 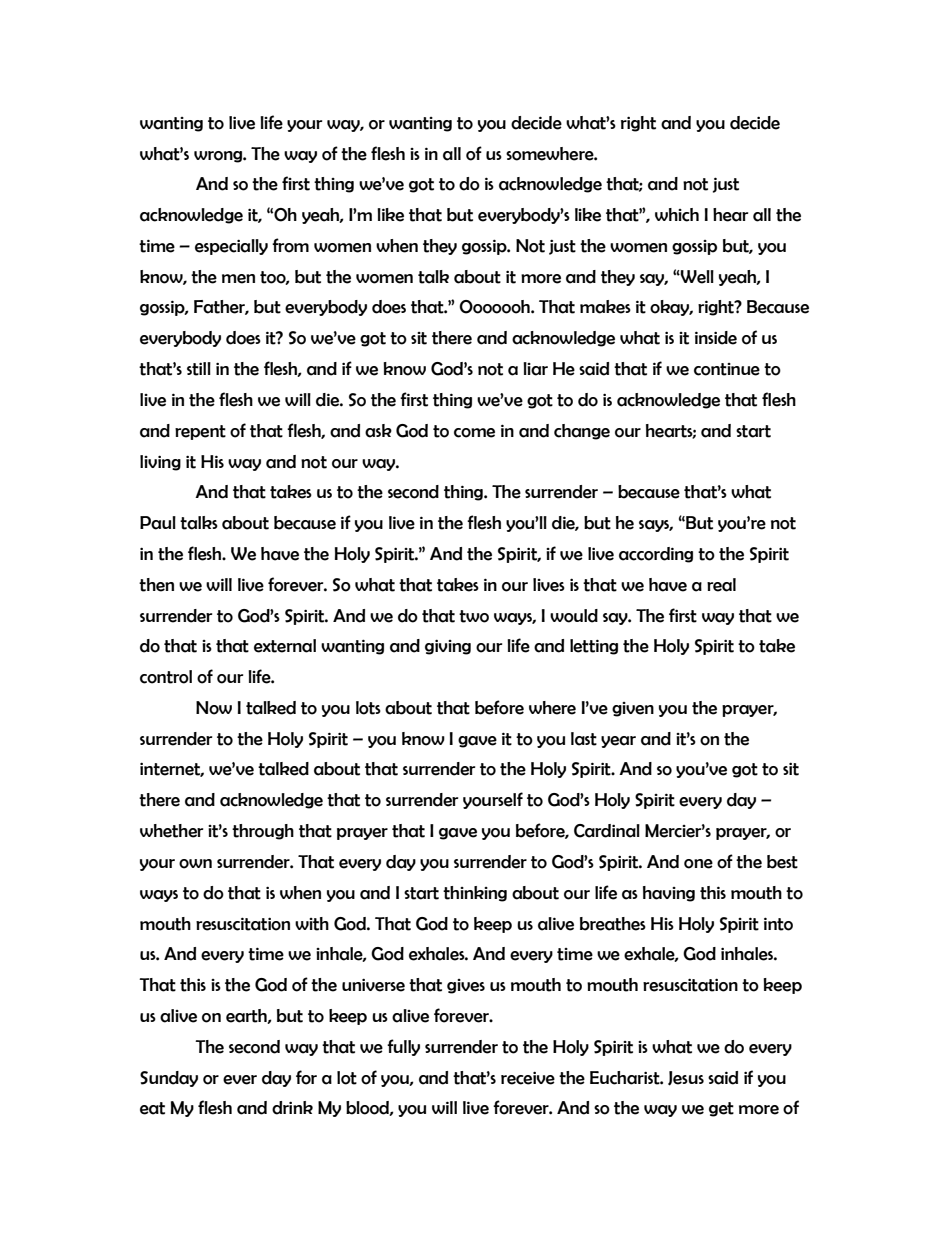 What do you see at coordinates (528, 1078) in the screenshot?
I see `receive` at bounding box center [528, 1078].
